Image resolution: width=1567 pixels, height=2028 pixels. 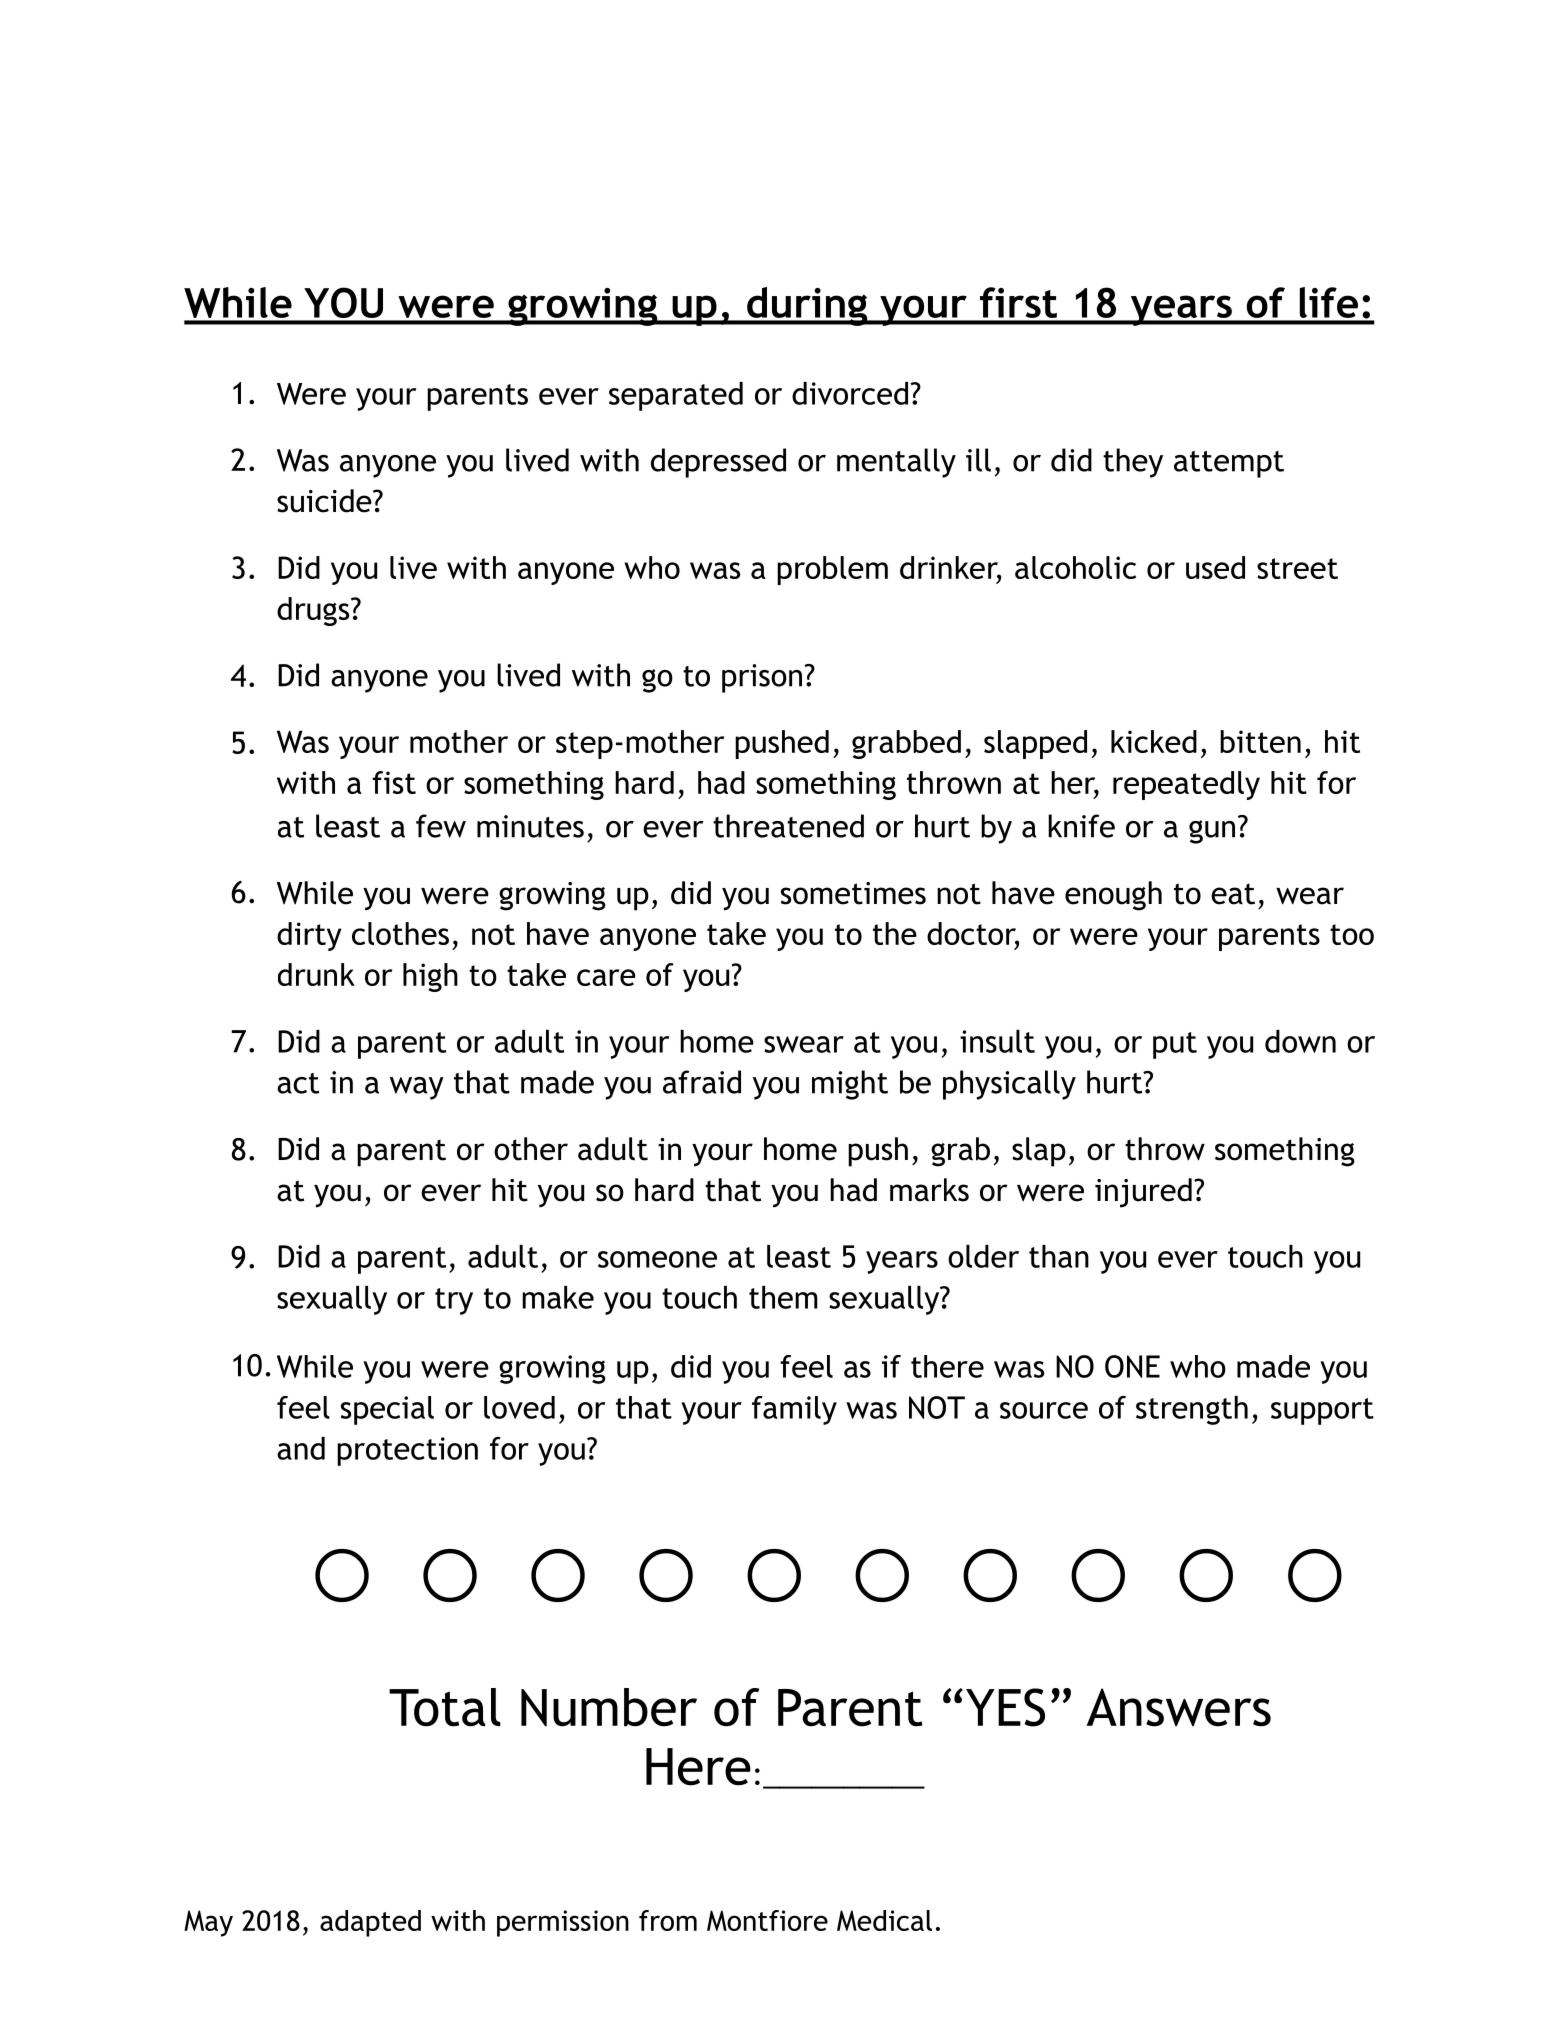 I want to click on attempt, so click(x=1229, y=464).
